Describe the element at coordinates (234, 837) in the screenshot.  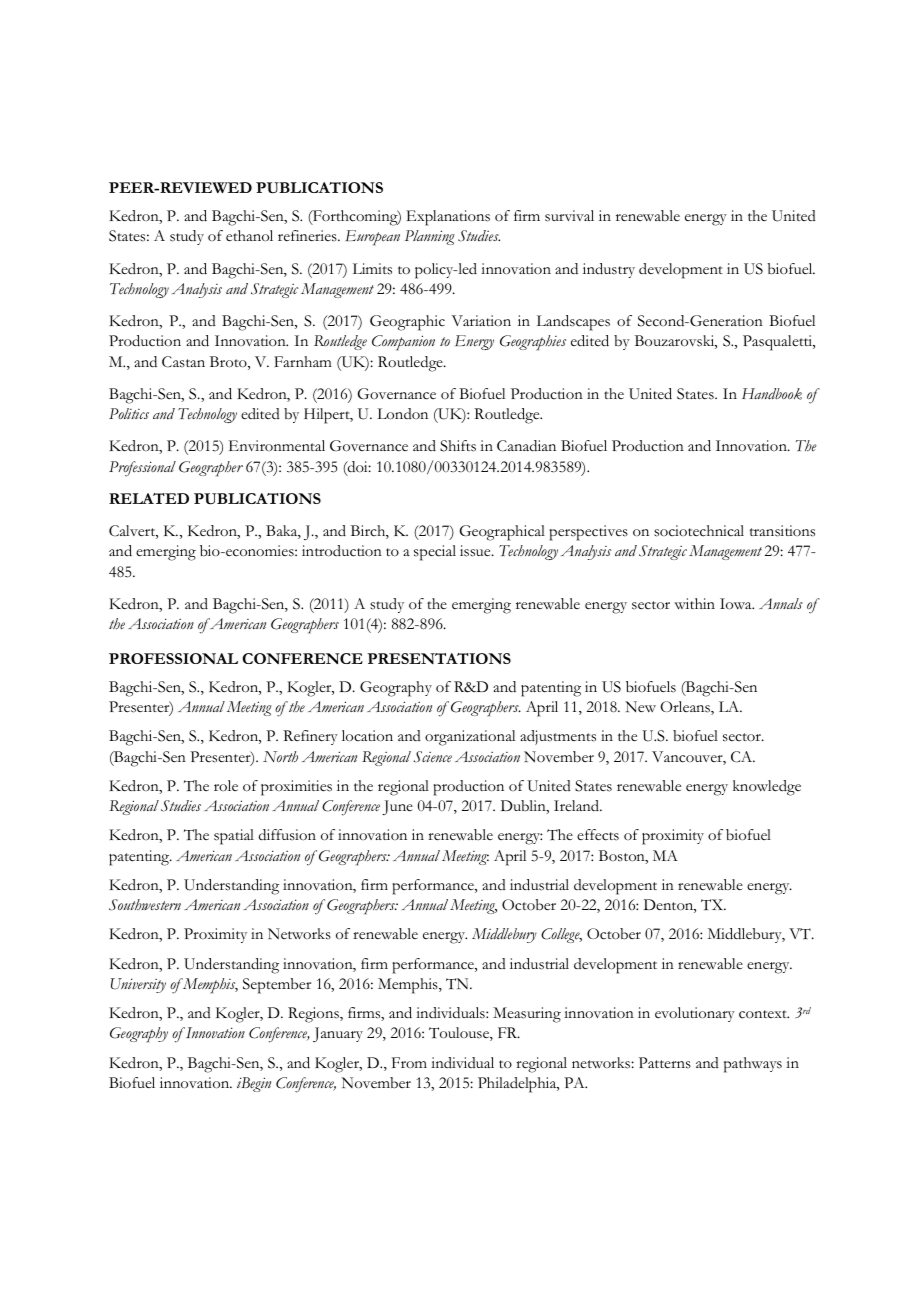
I see `spatial` at that location.
